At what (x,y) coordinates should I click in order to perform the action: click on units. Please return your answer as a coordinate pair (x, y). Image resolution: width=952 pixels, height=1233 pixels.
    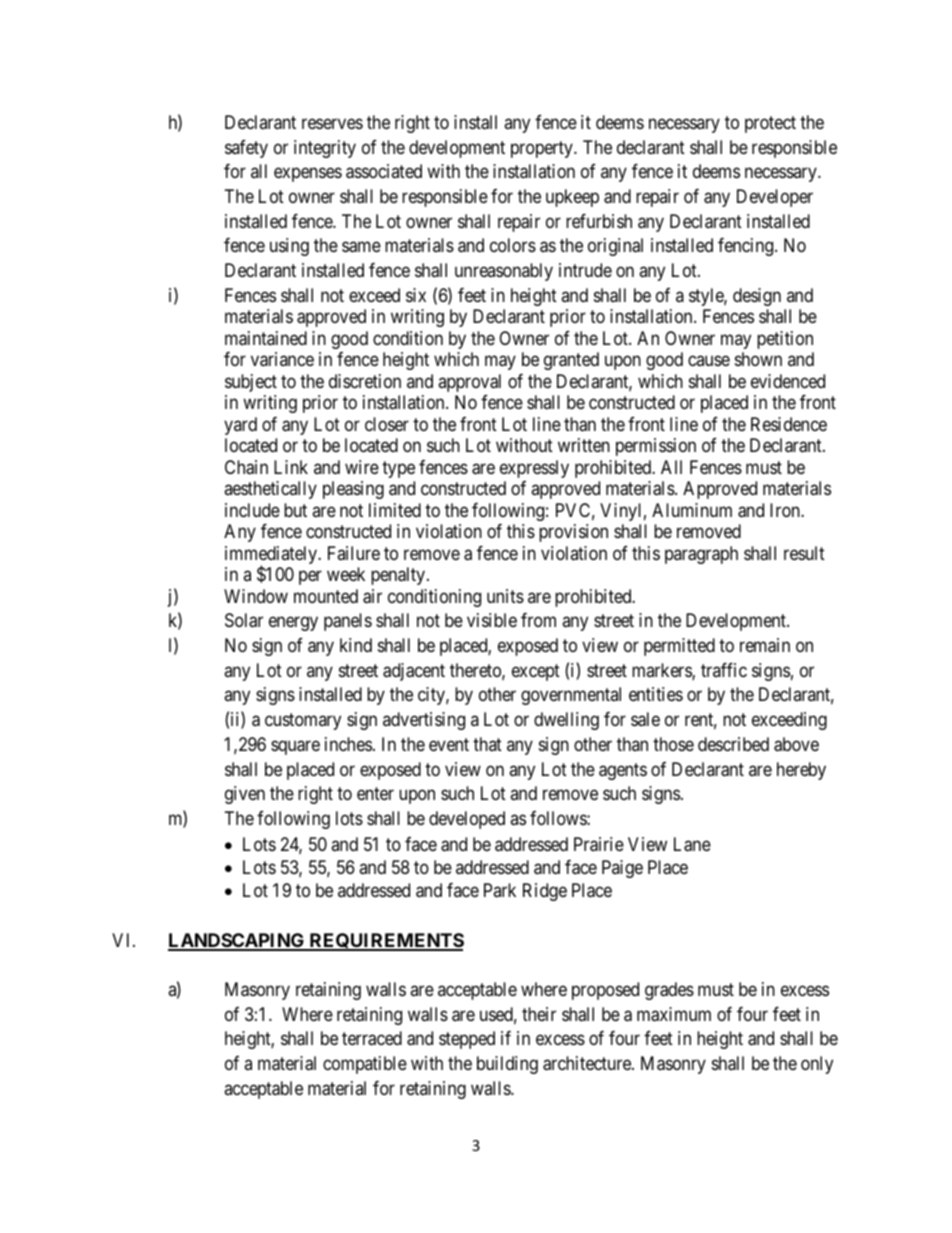
    Looking at the image, I should click on (505, 596).
